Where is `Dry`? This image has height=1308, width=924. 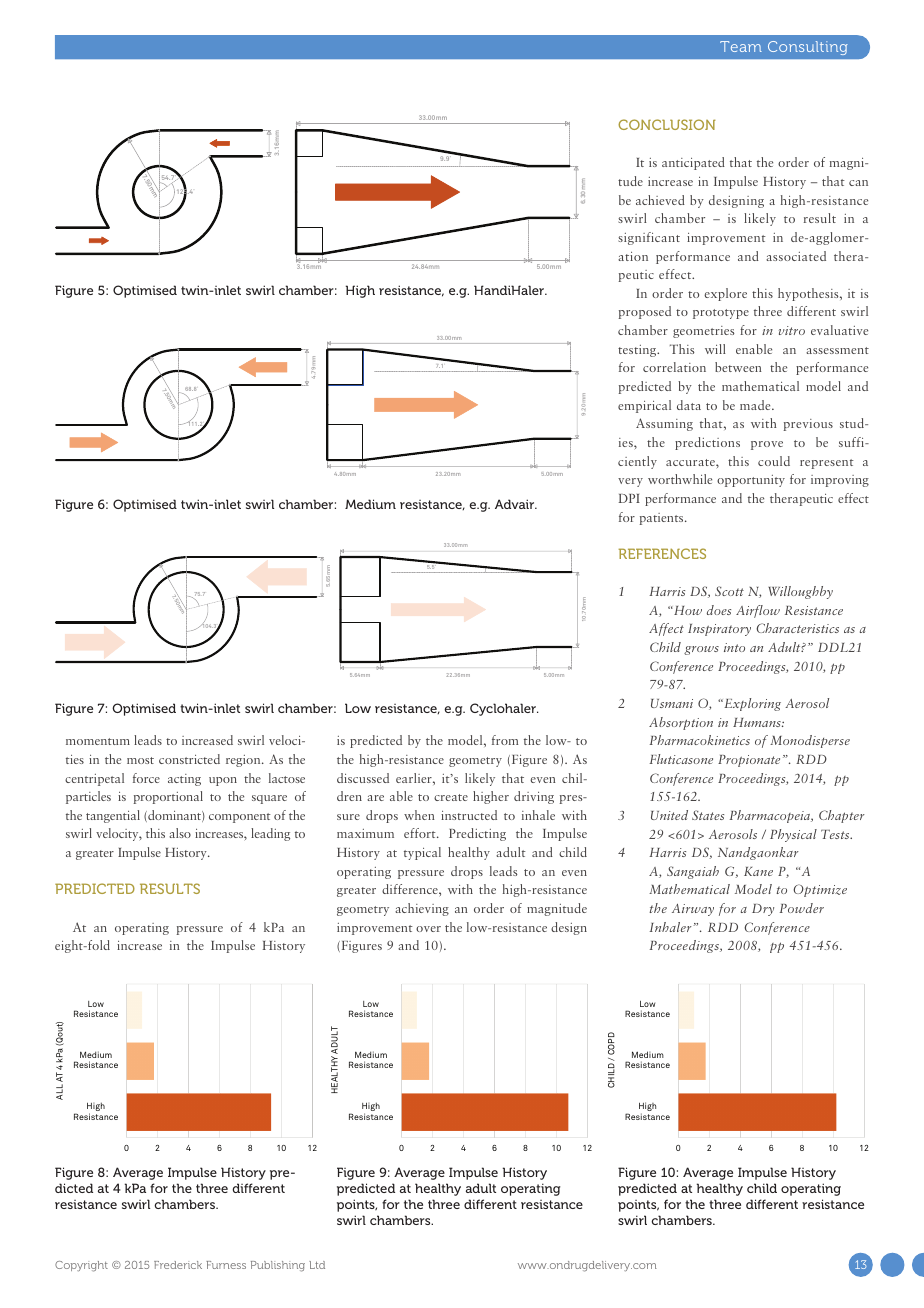
Dry is located at coordinates (763, 910).
